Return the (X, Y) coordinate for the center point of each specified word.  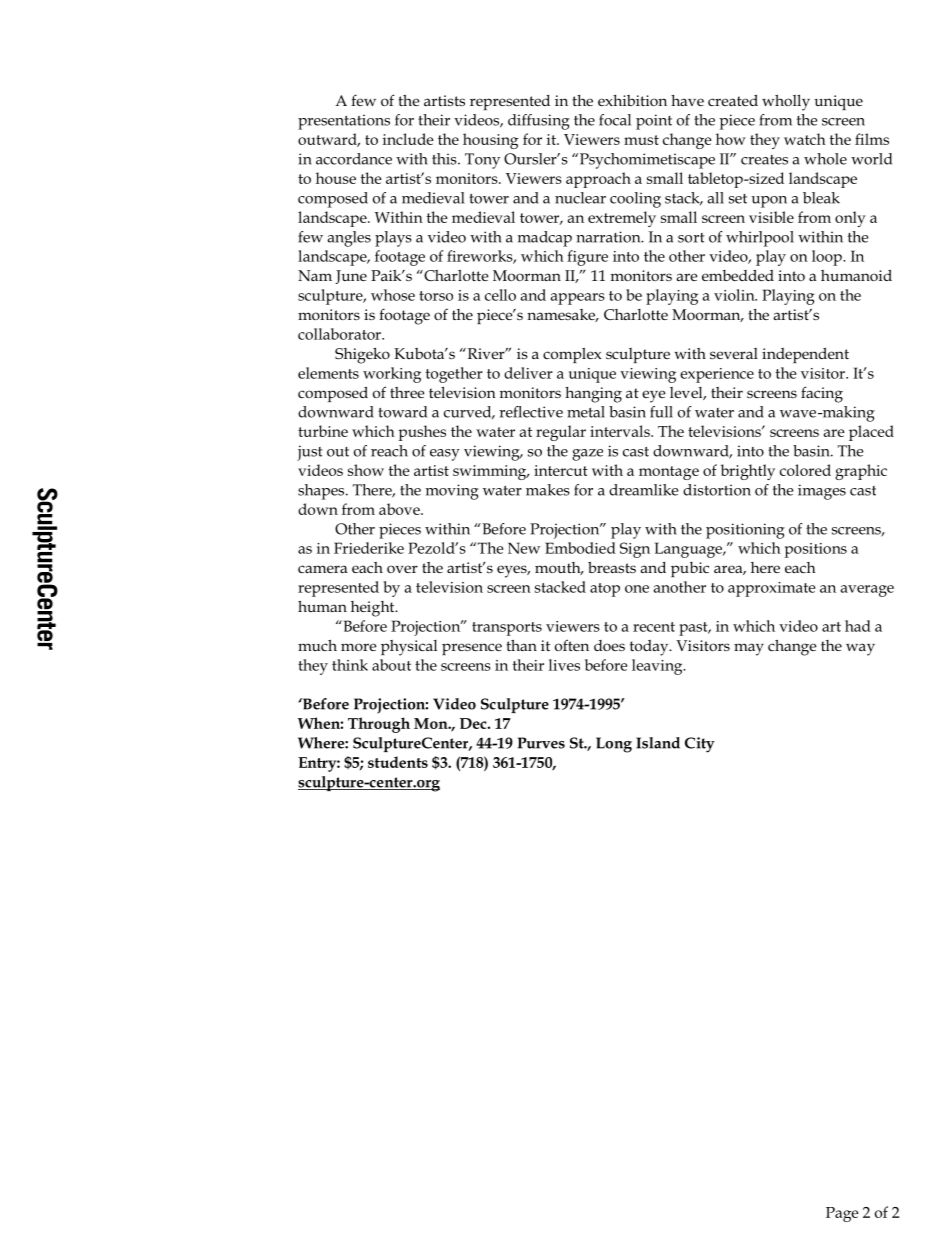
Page (842, 1214)
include (408, 139)
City (700, 745)
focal (615, 120)
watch (805, 139)
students (398, 762)
